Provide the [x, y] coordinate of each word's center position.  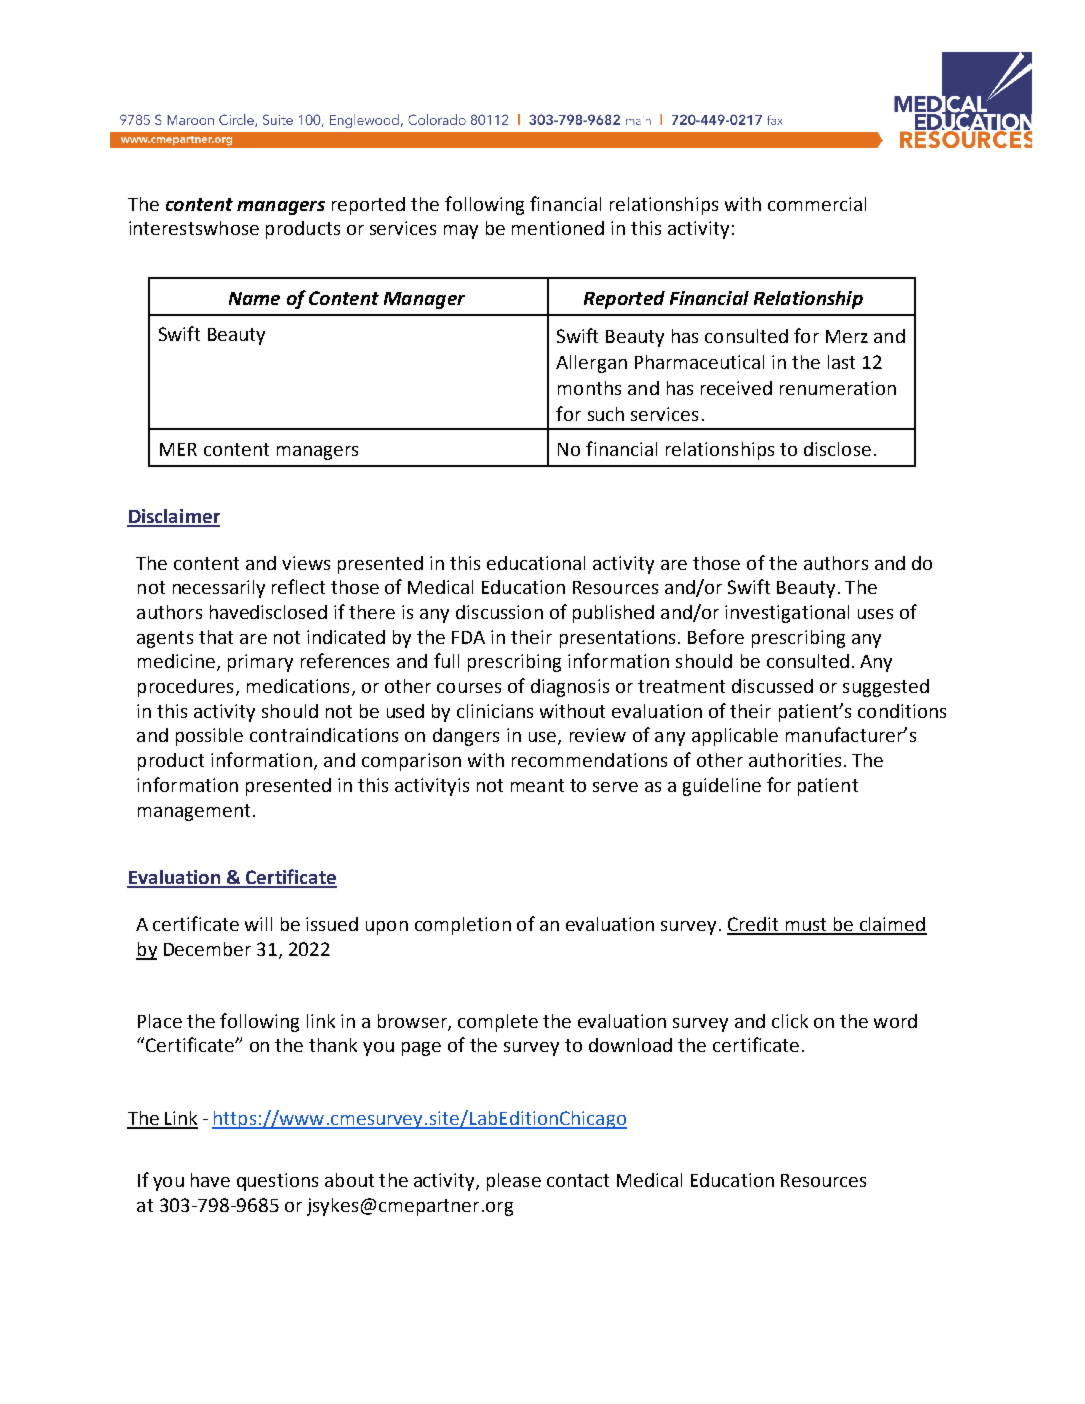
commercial [817, 204]
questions [277, 1182]
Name [254, 298]
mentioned [558, 228]
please [514, 1182]
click [790, 1021]
